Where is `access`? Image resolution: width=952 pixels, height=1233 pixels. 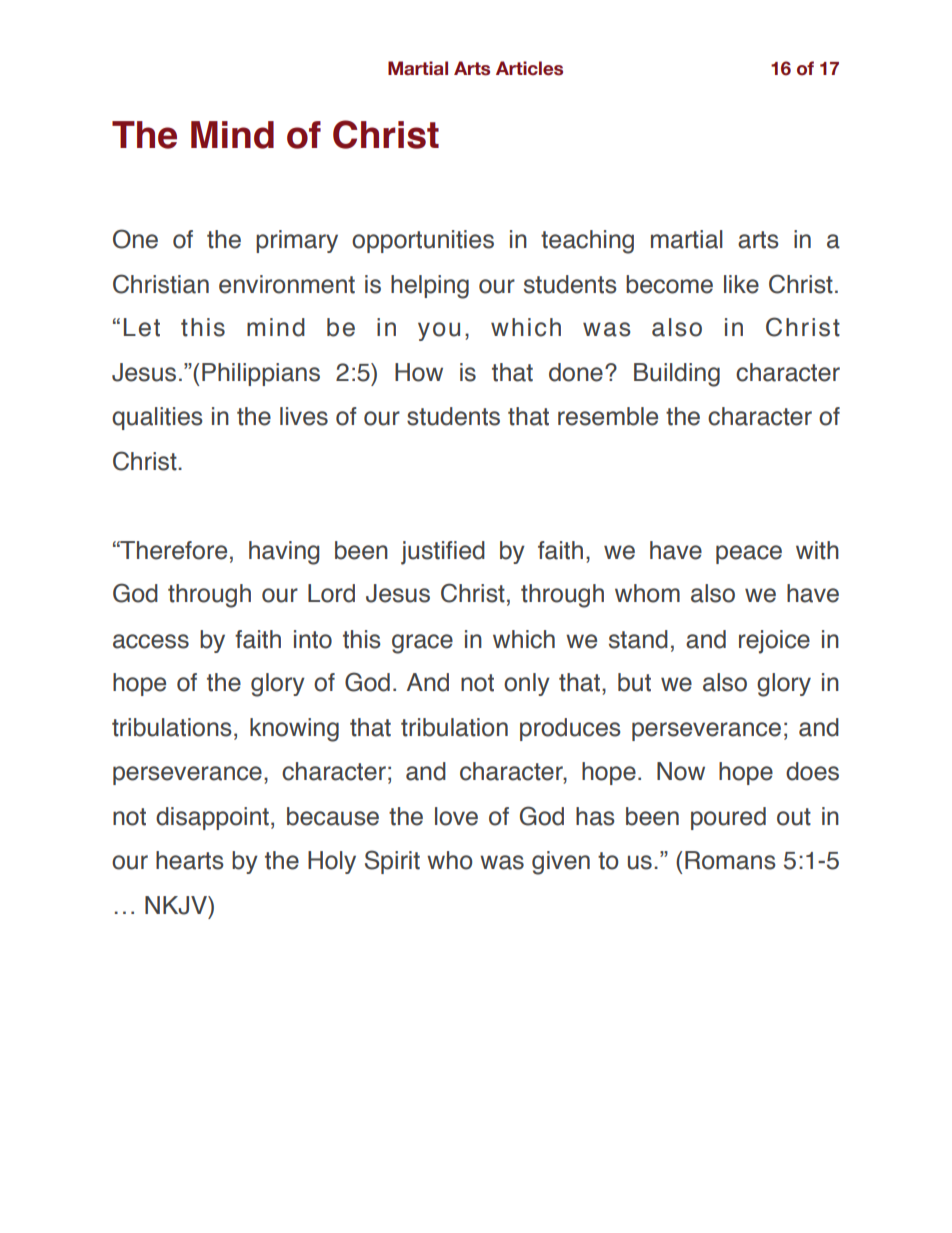 access is located at coordinates (151, 641).
